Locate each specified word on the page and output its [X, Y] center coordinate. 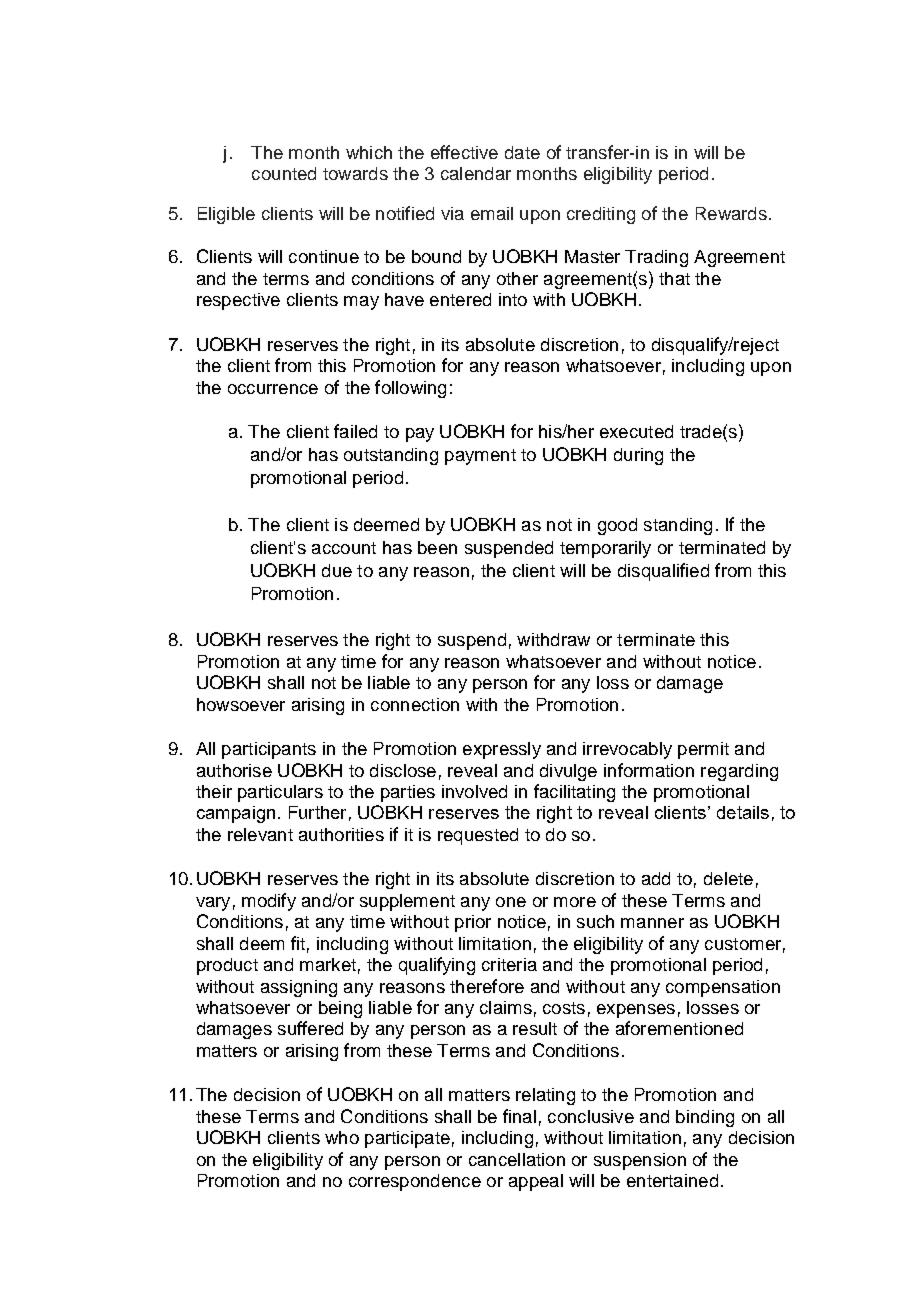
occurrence [273, 389]
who [342, 1137]
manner [652, 923]
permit [703, 750]
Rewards [731, 213]
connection [415, 704]
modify [269, 902]
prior [473, 923]
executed [636, 431]
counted [284, 173]
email [492, 213]
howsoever [241, 704]
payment [480, 457]
